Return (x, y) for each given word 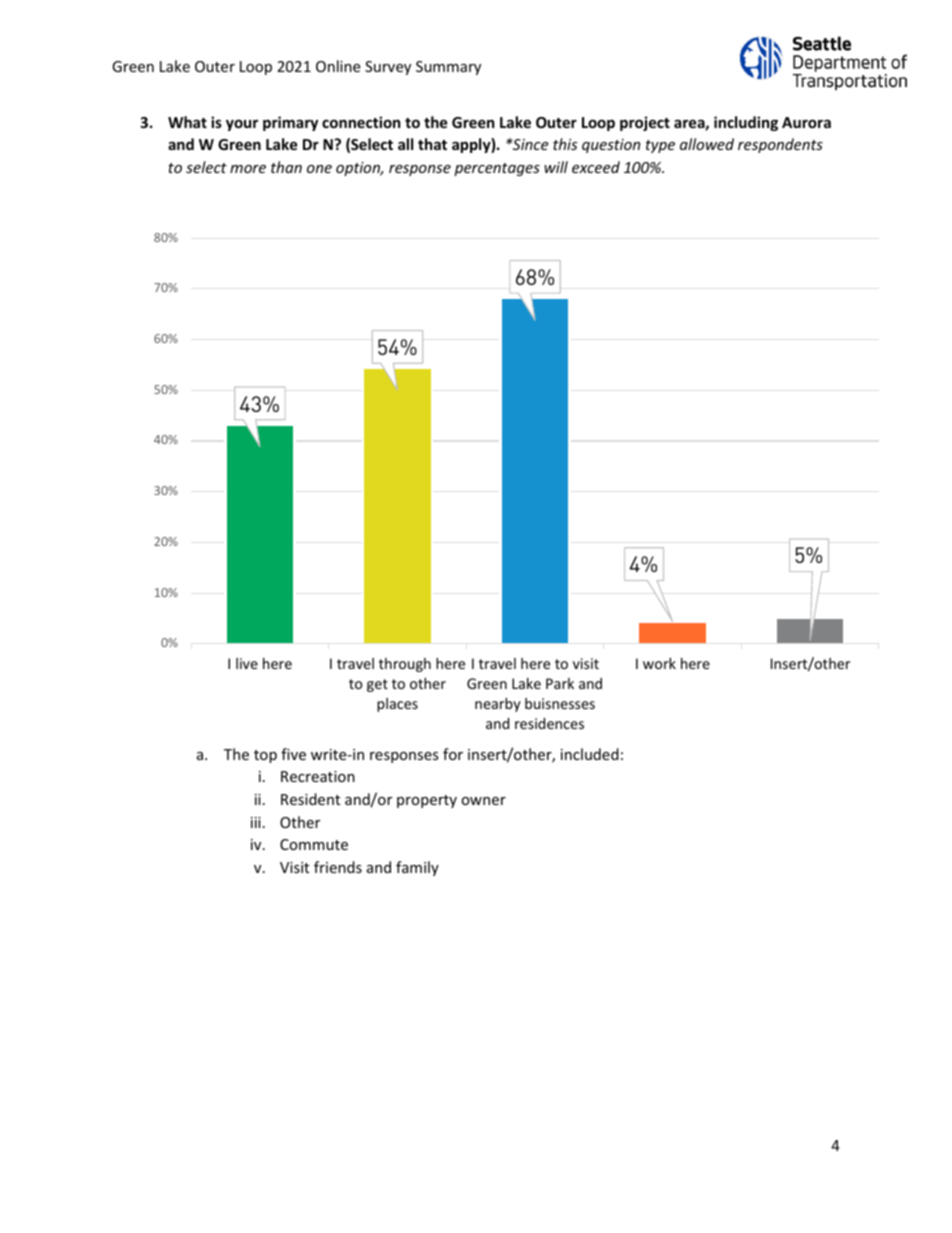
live (247, 663)
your (242, 125)
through (405, 665)
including (746, 123)
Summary (448, 68)
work (659, 663)
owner (483, 801)
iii (256, 822)
